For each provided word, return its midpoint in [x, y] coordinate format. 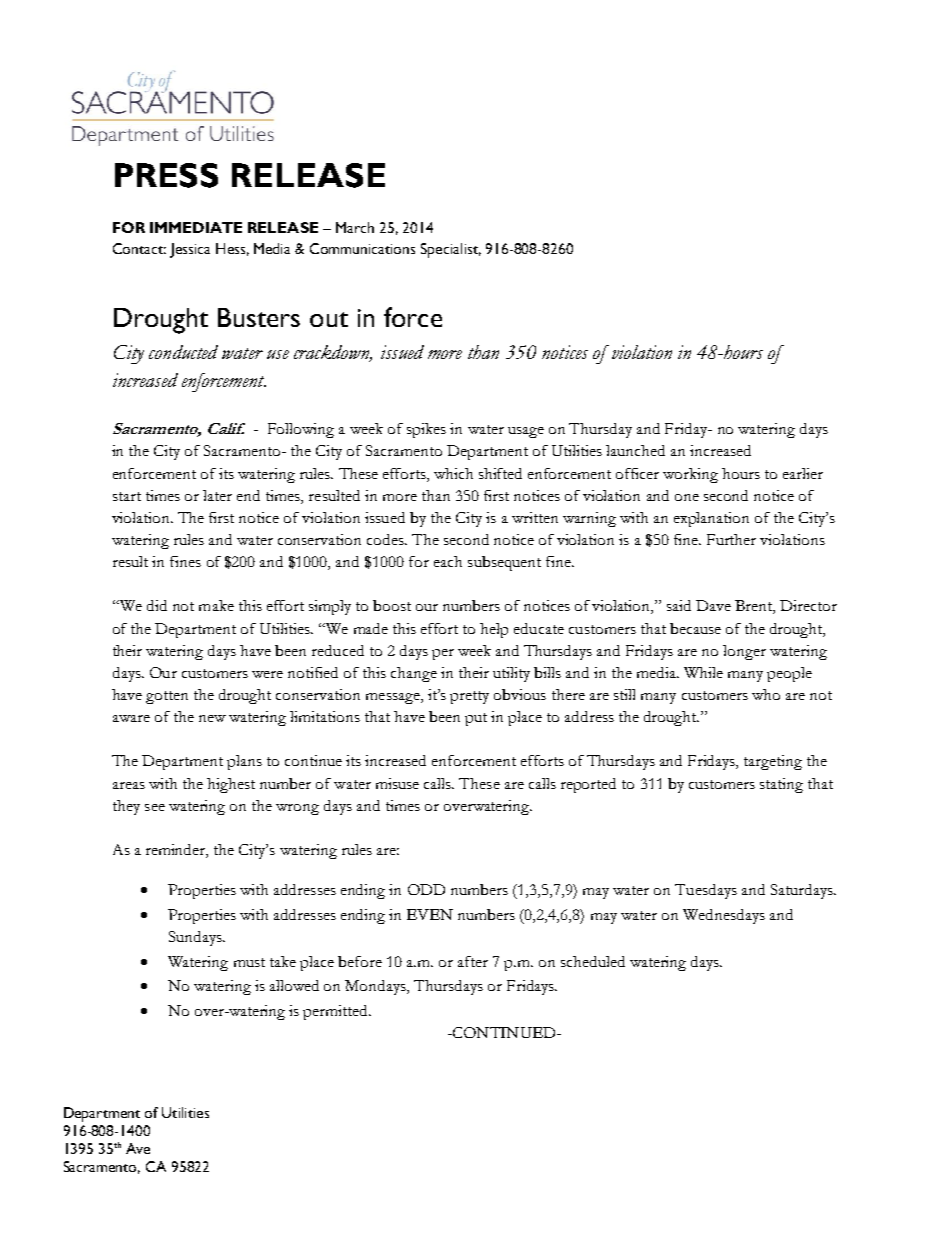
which [453, 473]
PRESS [166, 175]
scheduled [593, 961]
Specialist [451, 250]
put [476, 719]
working [690, 475]
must [249, 962]
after [473, 961]
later [217, 495]
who [766, 694]
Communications [362, 248]
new [212, 718]
